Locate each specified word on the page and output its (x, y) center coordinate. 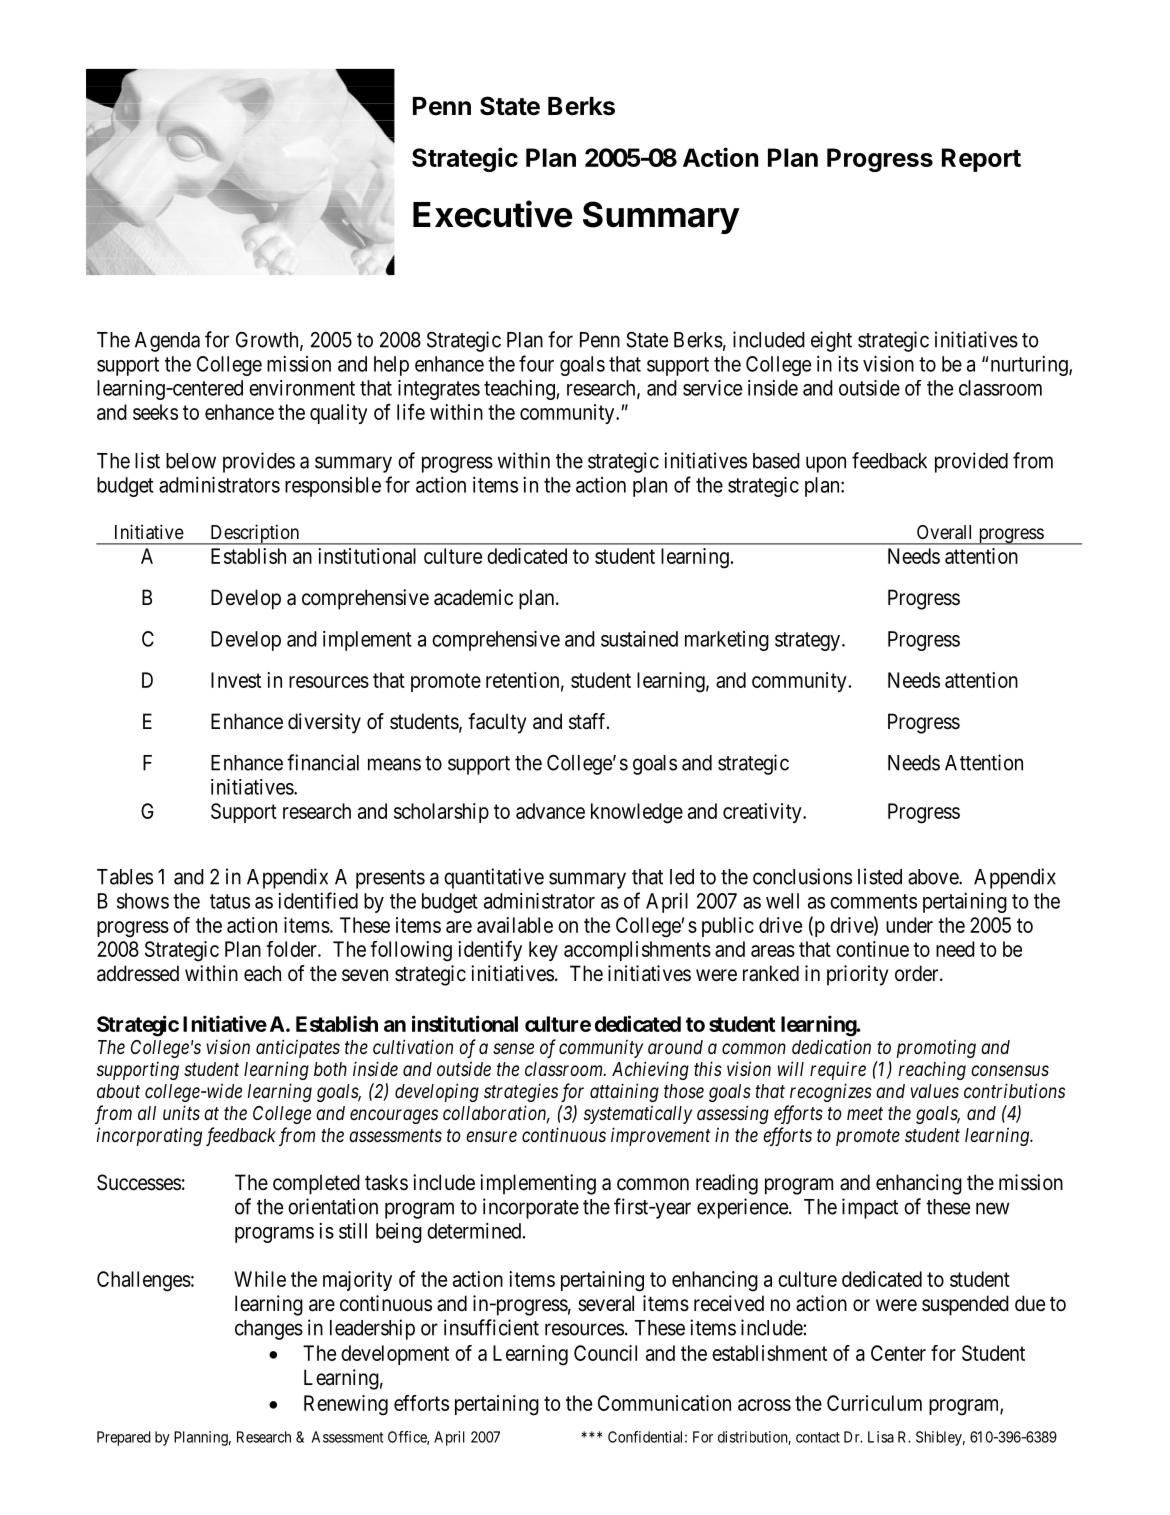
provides (259, 462)
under (909, 925)
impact (870, 1208)
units (181, 1112)
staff (589, 721)
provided (971, 462)
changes (269, 1330)
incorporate (531, 1208)
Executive (493, 214)
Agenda (167, 342)
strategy (809, 641)
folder (292, 949)
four (536, 363)
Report (981, 160)
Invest (236, 680)
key (543, 951)
